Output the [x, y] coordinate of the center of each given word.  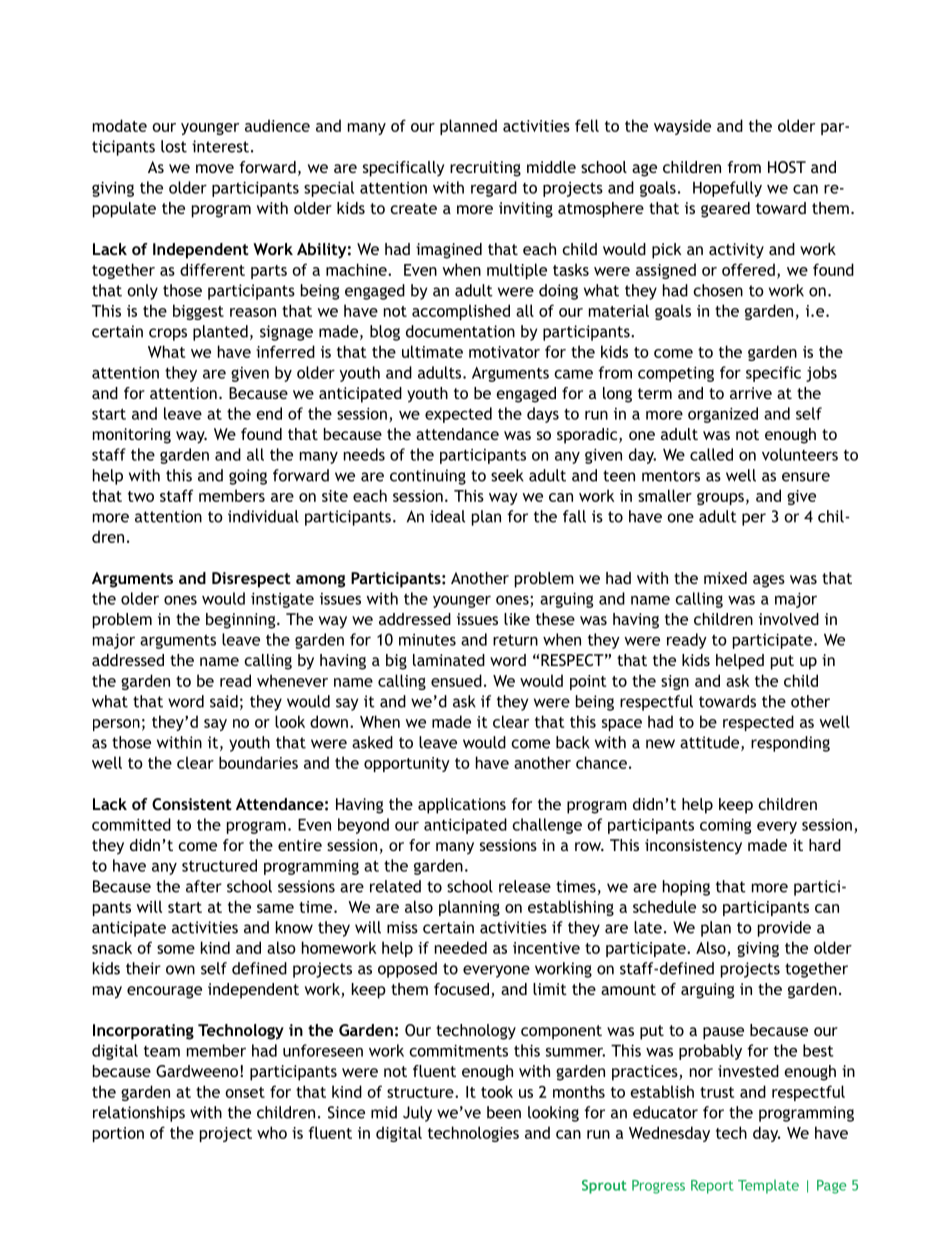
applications [462, 806]
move [215, 168]
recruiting [485, 169]
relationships [139, 1114]
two [141, 496]
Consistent [192, 804]
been [504, 1112]
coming [725, 826]
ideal [447, 516]
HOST [787, 167]
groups [720, 499]
